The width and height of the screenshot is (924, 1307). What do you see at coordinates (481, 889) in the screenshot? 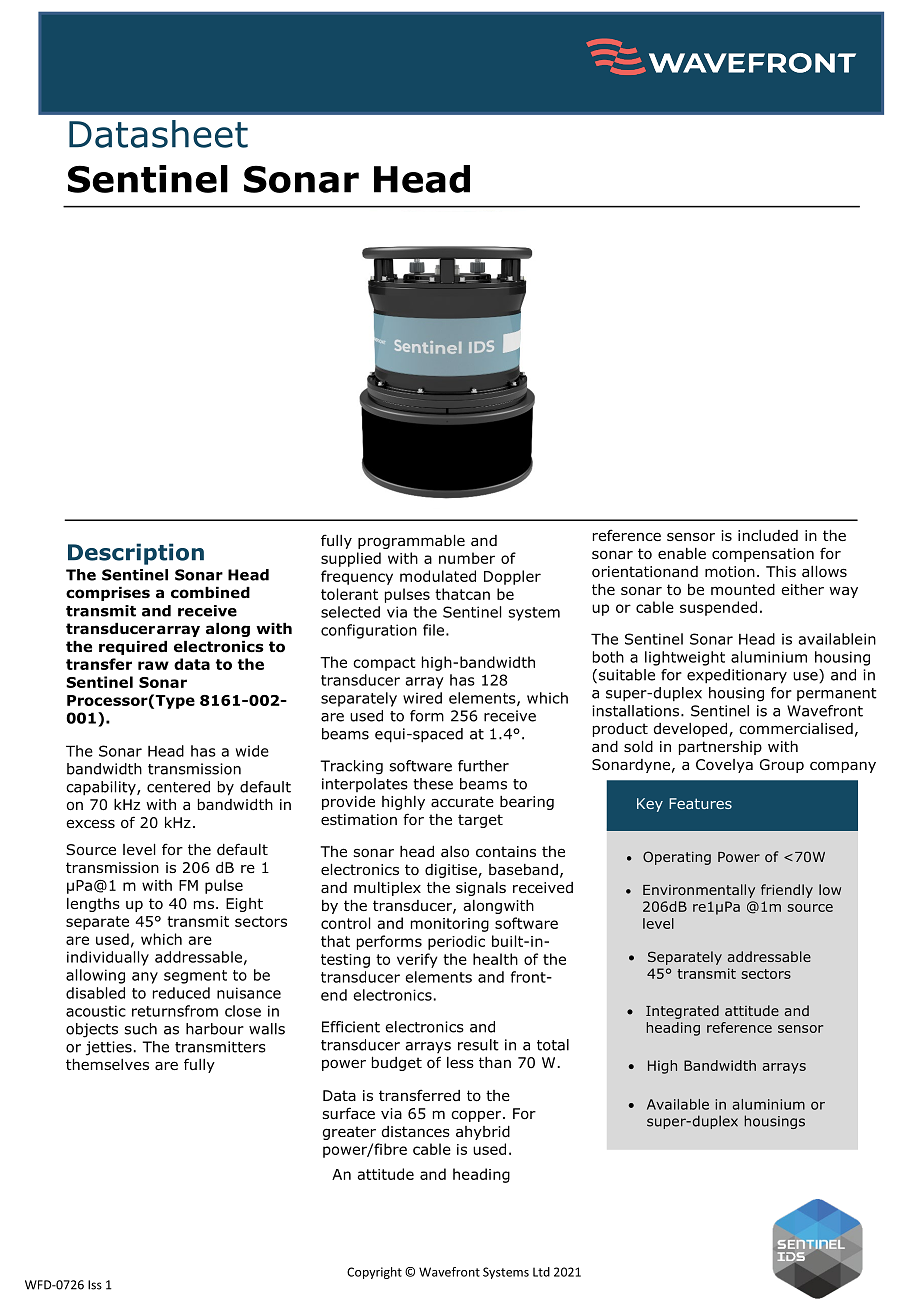
I see `signals` at bounding box center [481, 889].
